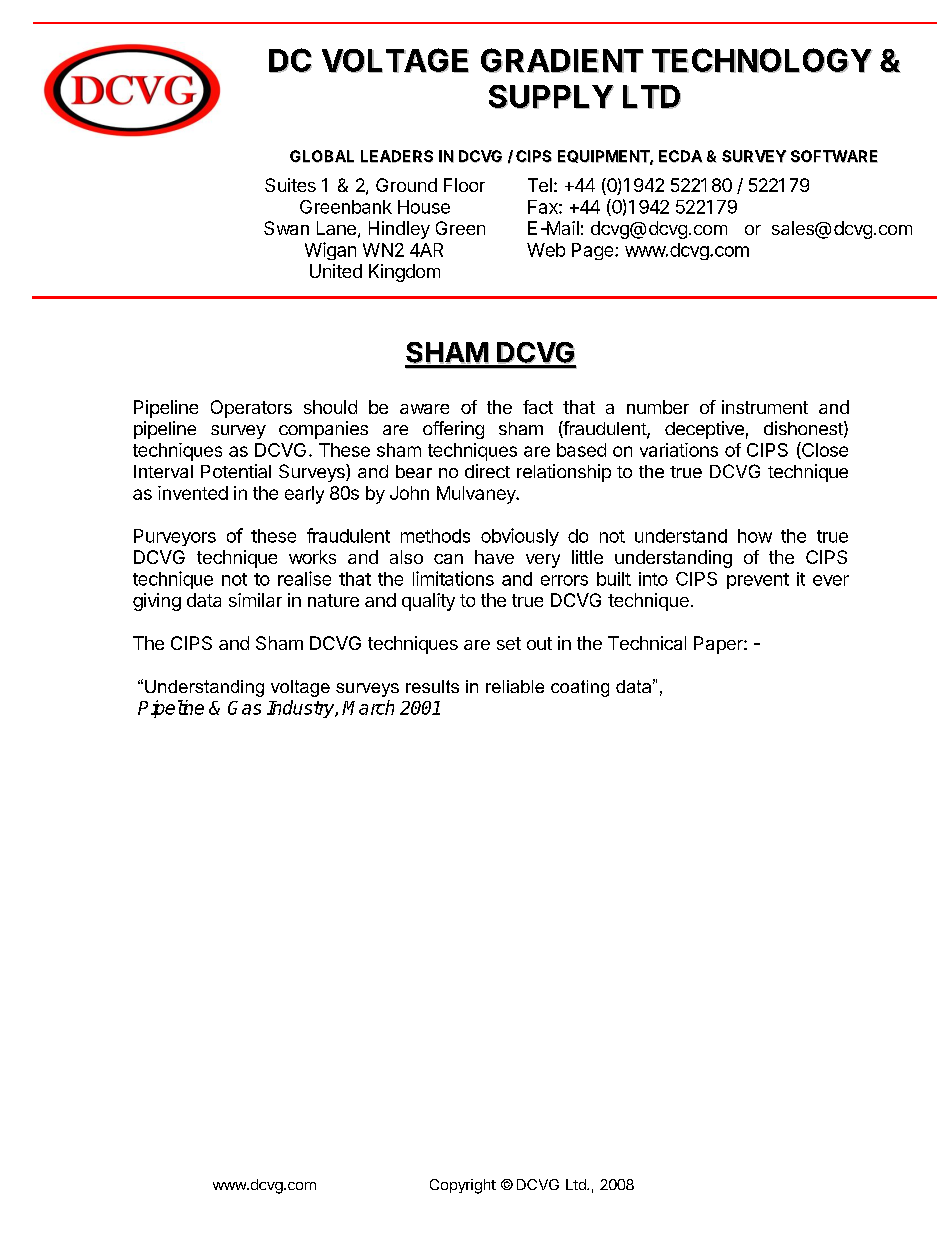 This screenshot has width=952, height=1233. Describe the element at coordinates (244, 708) in the screenshot. I see `Gas` at that location.
